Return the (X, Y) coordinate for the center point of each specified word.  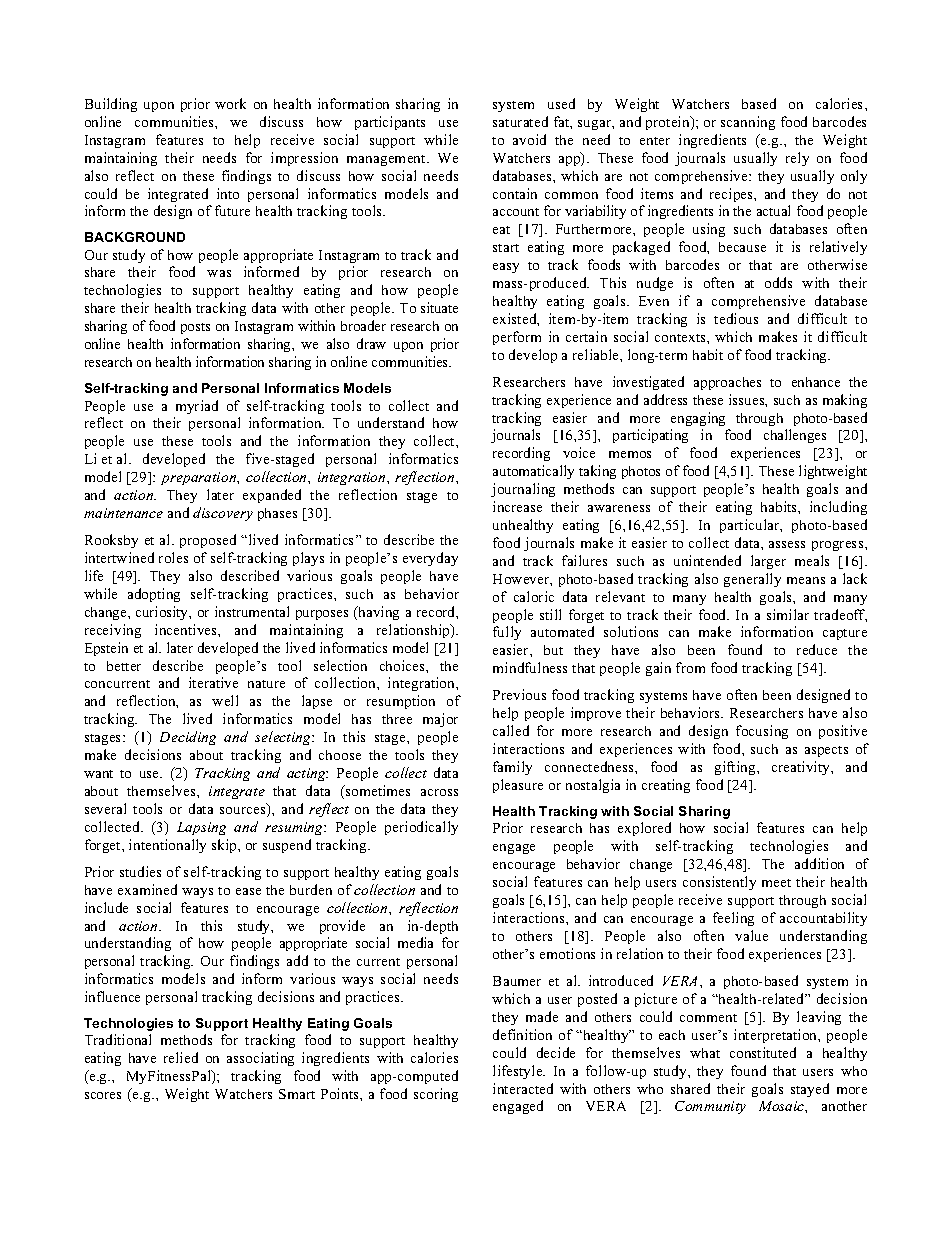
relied (181, 1057)
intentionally (167, 846)
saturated (520, 121)
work (230, 103)
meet (776, 883)
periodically (421, 828)
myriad (197, 407)
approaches (727, 383)
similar (788, 614)
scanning (748, 123)
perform (517, 338)
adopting (154, 595)
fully (507, 633)
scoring (436, 1095)
